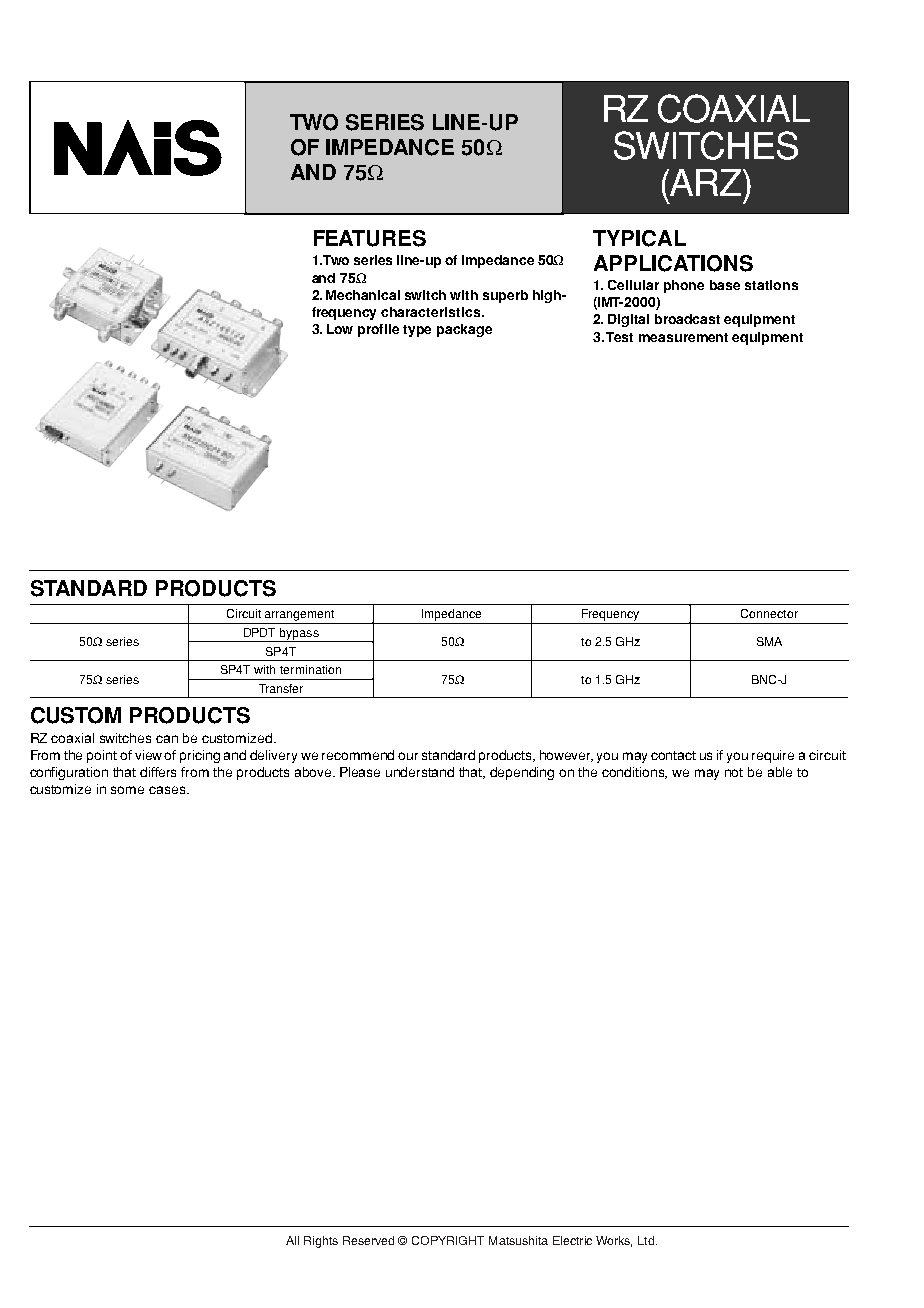 The width and height of the screenshot is (924, 1308). I want to click on our, so click(408, 756).
